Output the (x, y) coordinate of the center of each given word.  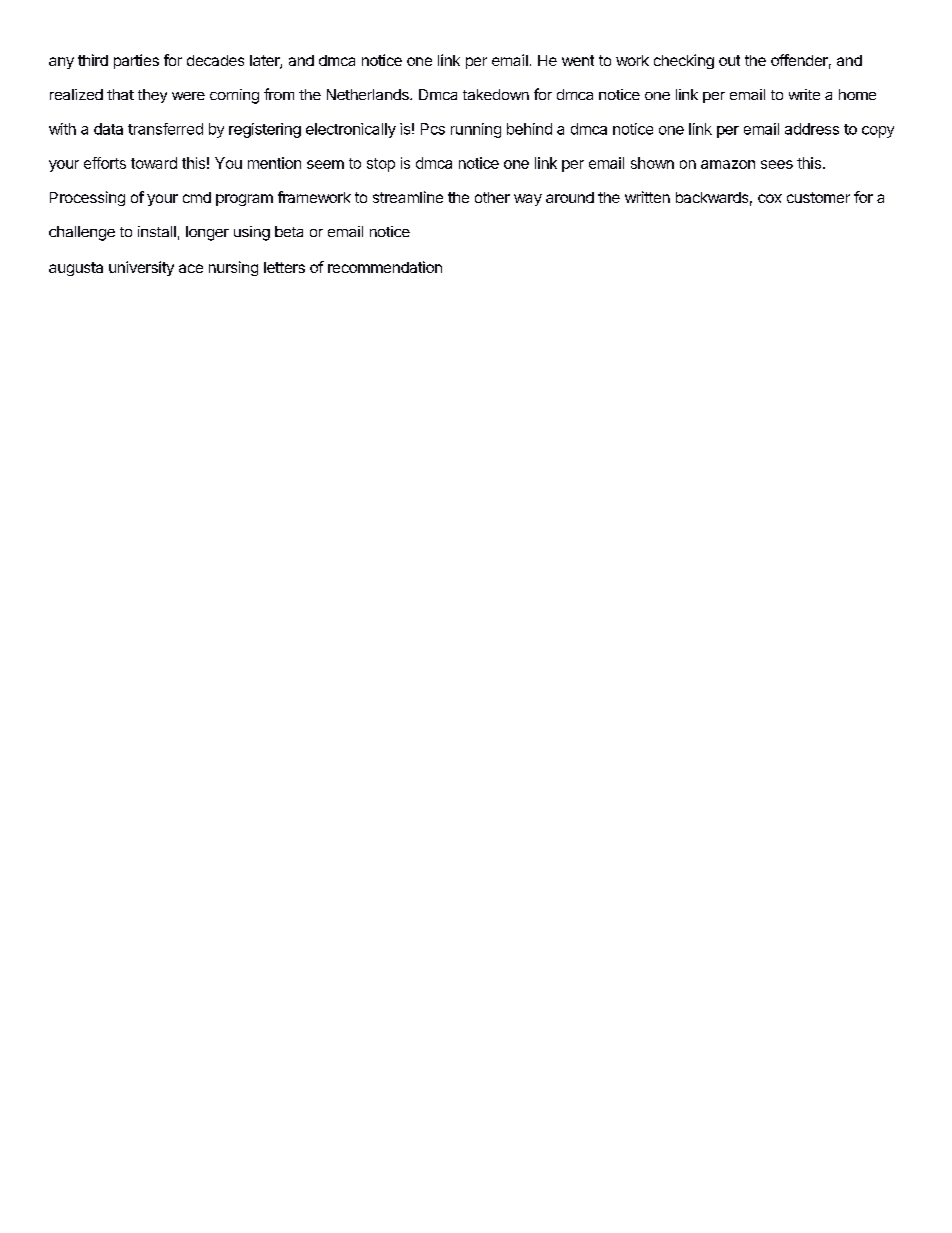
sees (777, 164)
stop (381, 165)
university (141, 268)
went (578, 60)
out (729, 60)
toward (154, 163)
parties (136, 61)
